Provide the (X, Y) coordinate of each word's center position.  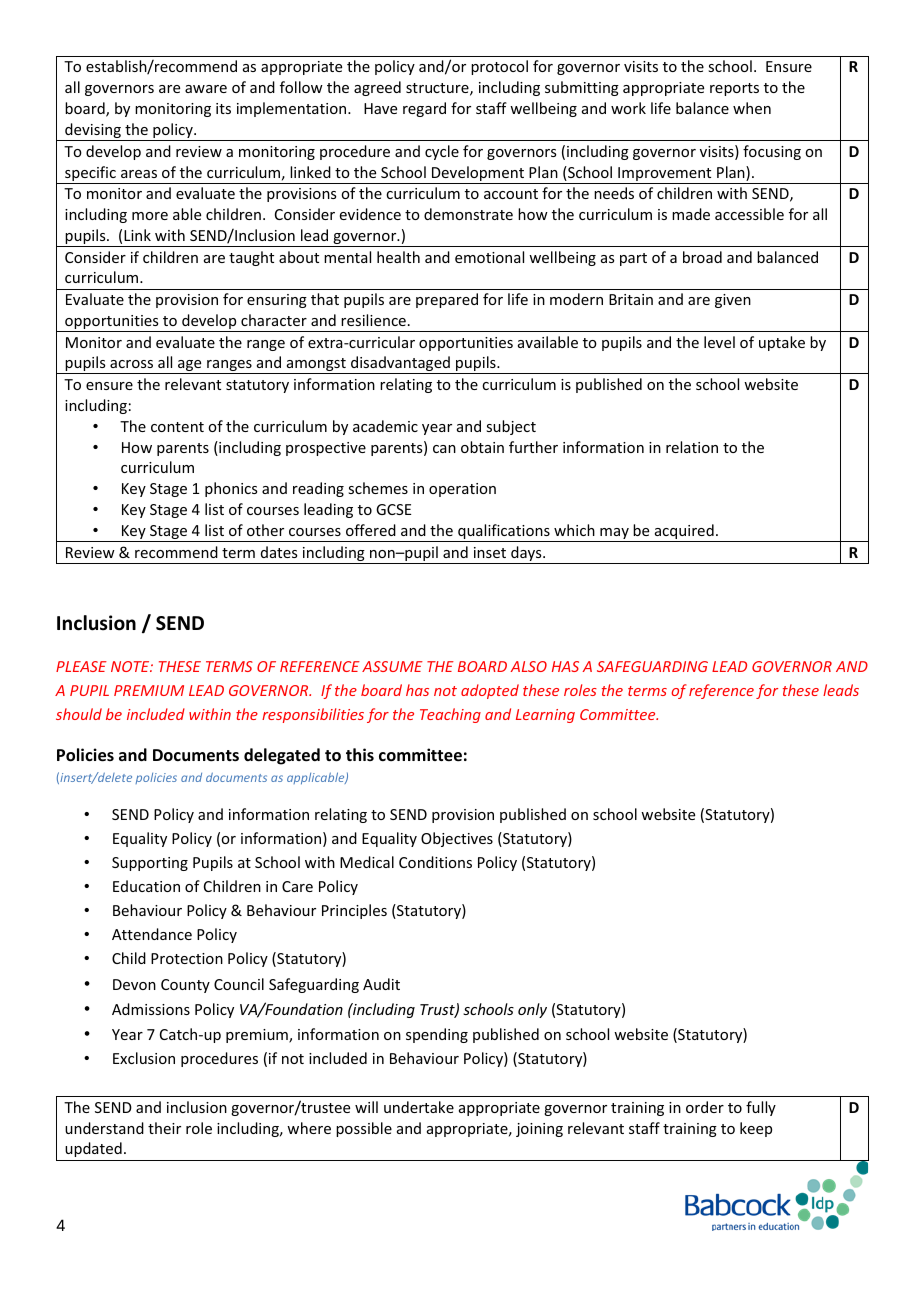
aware (206, 89)
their (164, 1128)
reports (734, 89)
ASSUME (392, 666)
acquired (684, 533)
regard (424, 109)
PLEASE (81, 666)
